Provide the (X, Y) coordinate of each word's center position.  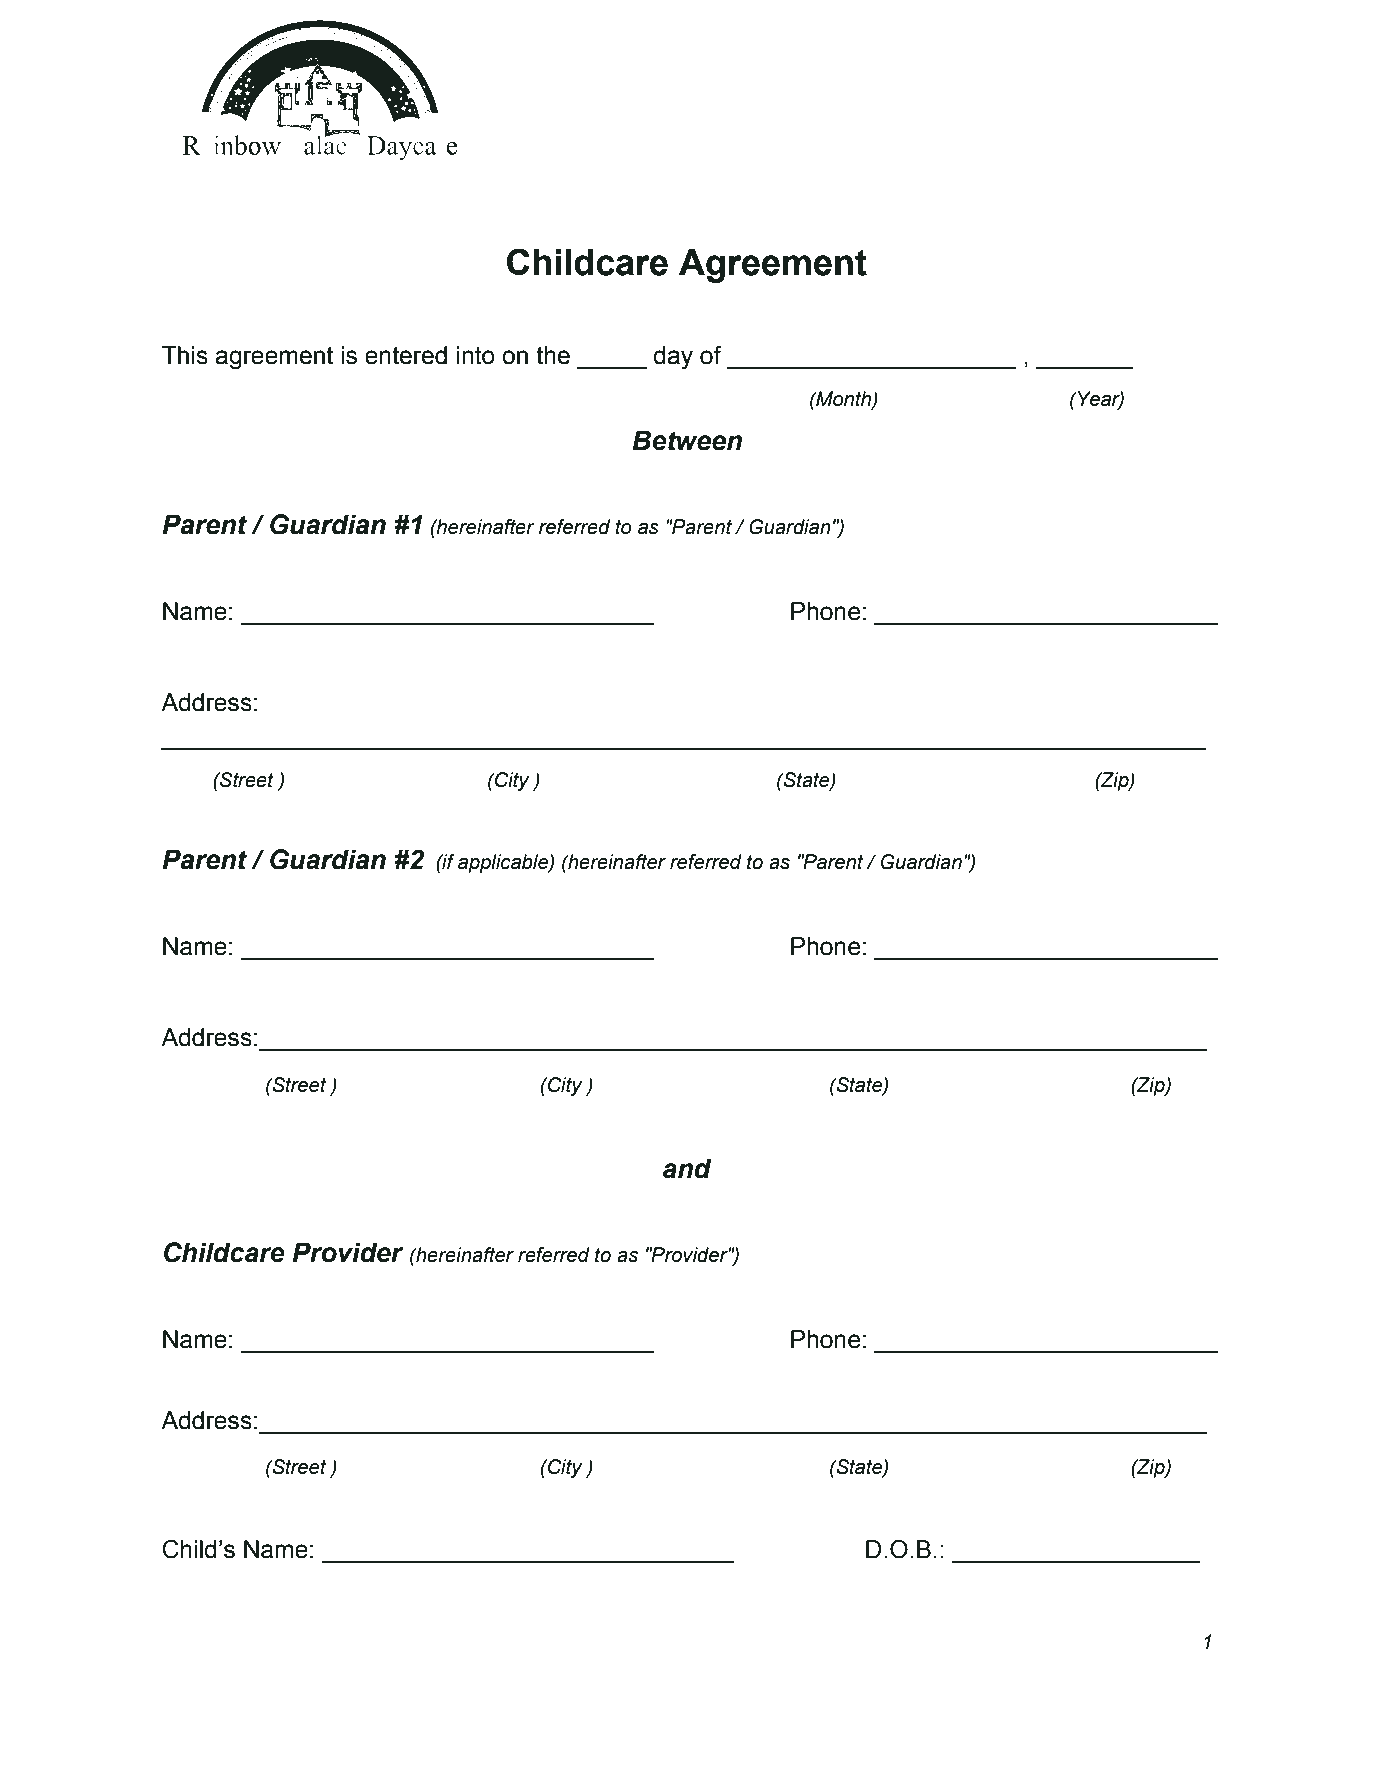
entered (406, 355)
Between (687, 440)
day (673, 358)
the (553, 355)
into (476, 355)
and (687, 1168)
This (185, 355)
